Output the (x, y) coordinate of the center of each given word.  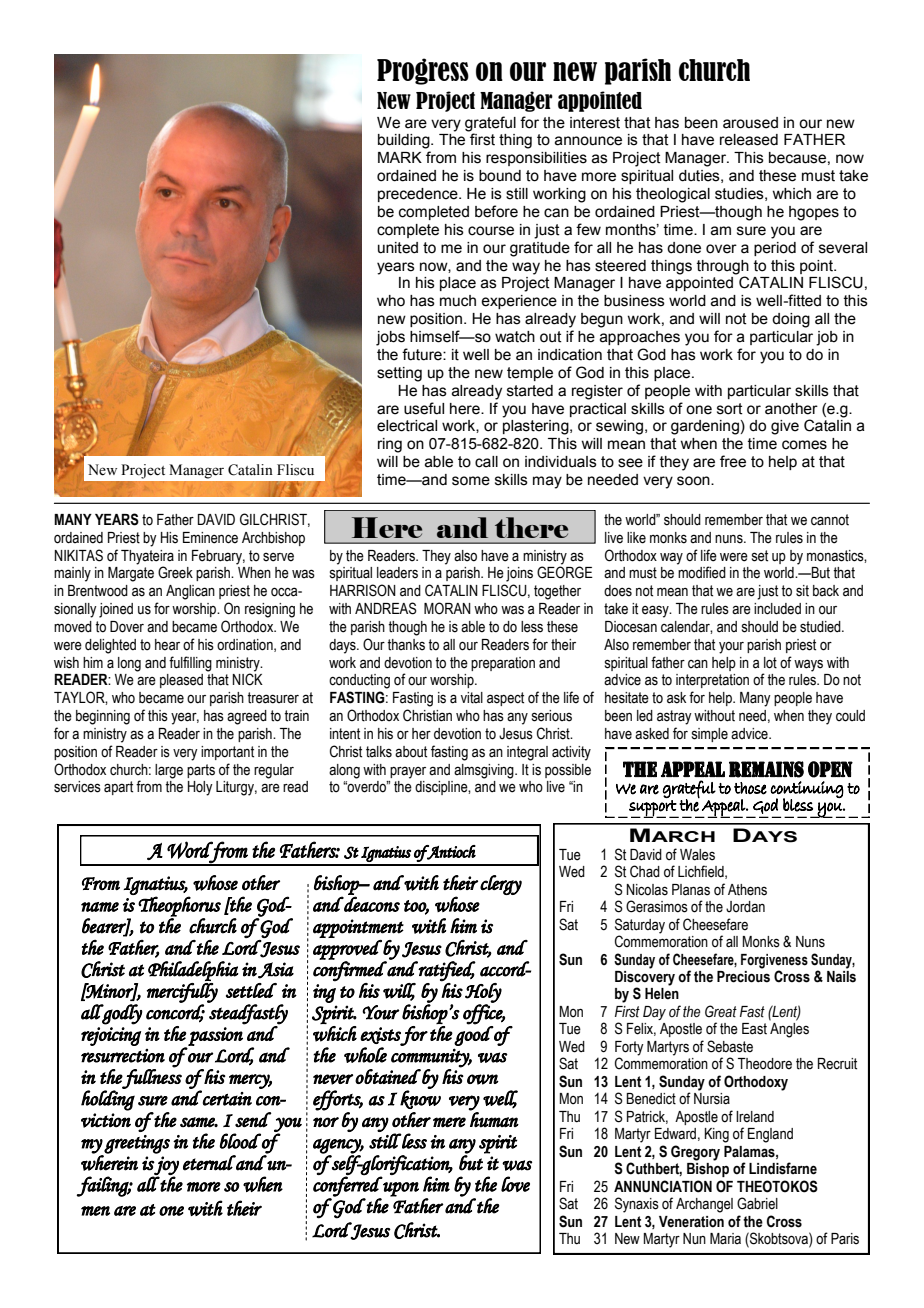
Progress (423, 71)
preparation (503, 664)
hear (167, 645)
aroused (750, 123)
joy (166, 1166)
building (405, 141)
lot (770, 663)
